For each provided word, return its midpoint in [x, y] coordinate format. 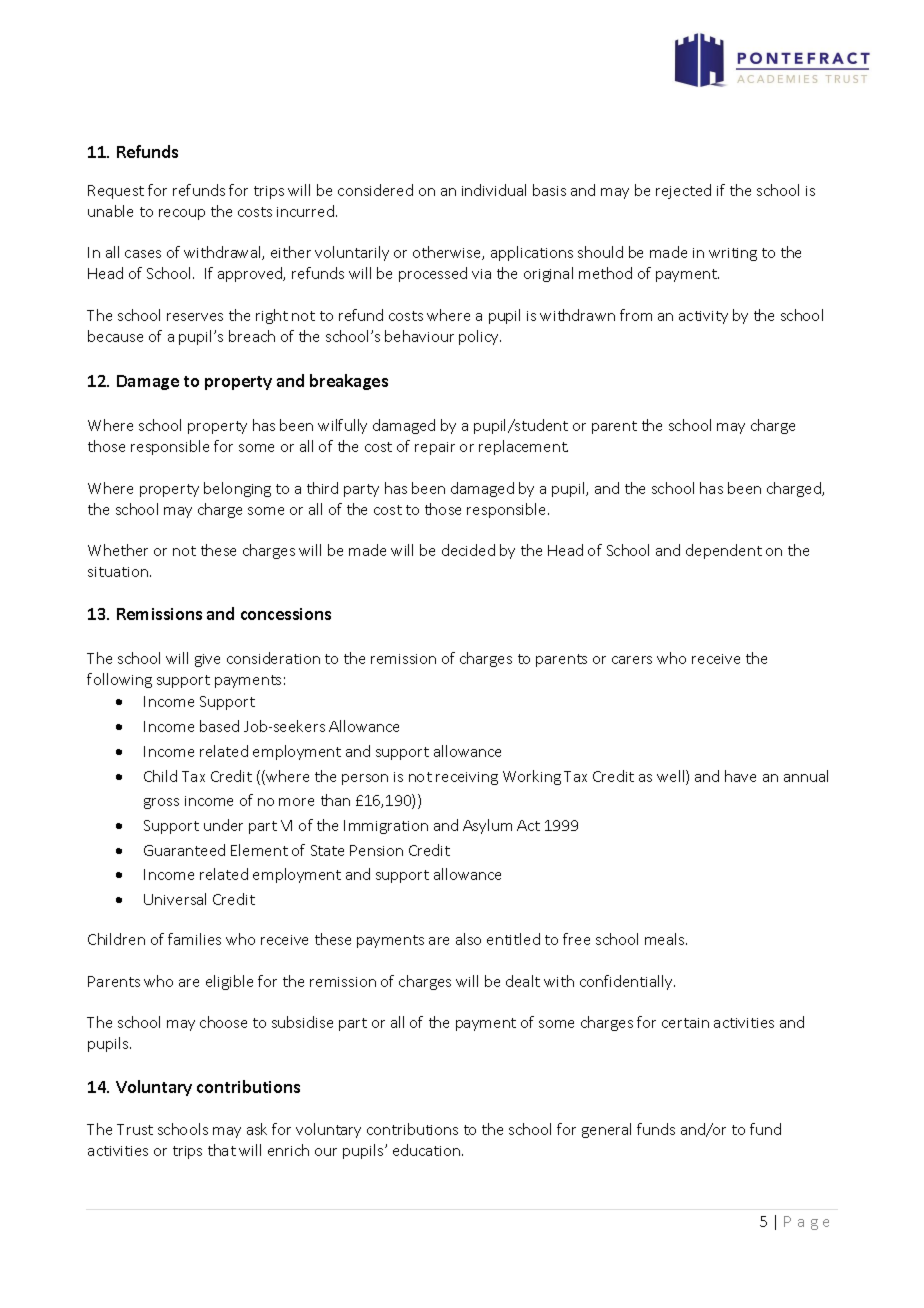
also [468, 939]
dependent [724, 551]
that [222, 1150]
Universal [175, 899]
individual [494, 190]
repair [435, 448]
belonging [237, 489]
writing [733, 254]
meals [666, 939]
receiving [467, 778]
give [207, 660]
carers [632, 660]
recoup [182, 214]
